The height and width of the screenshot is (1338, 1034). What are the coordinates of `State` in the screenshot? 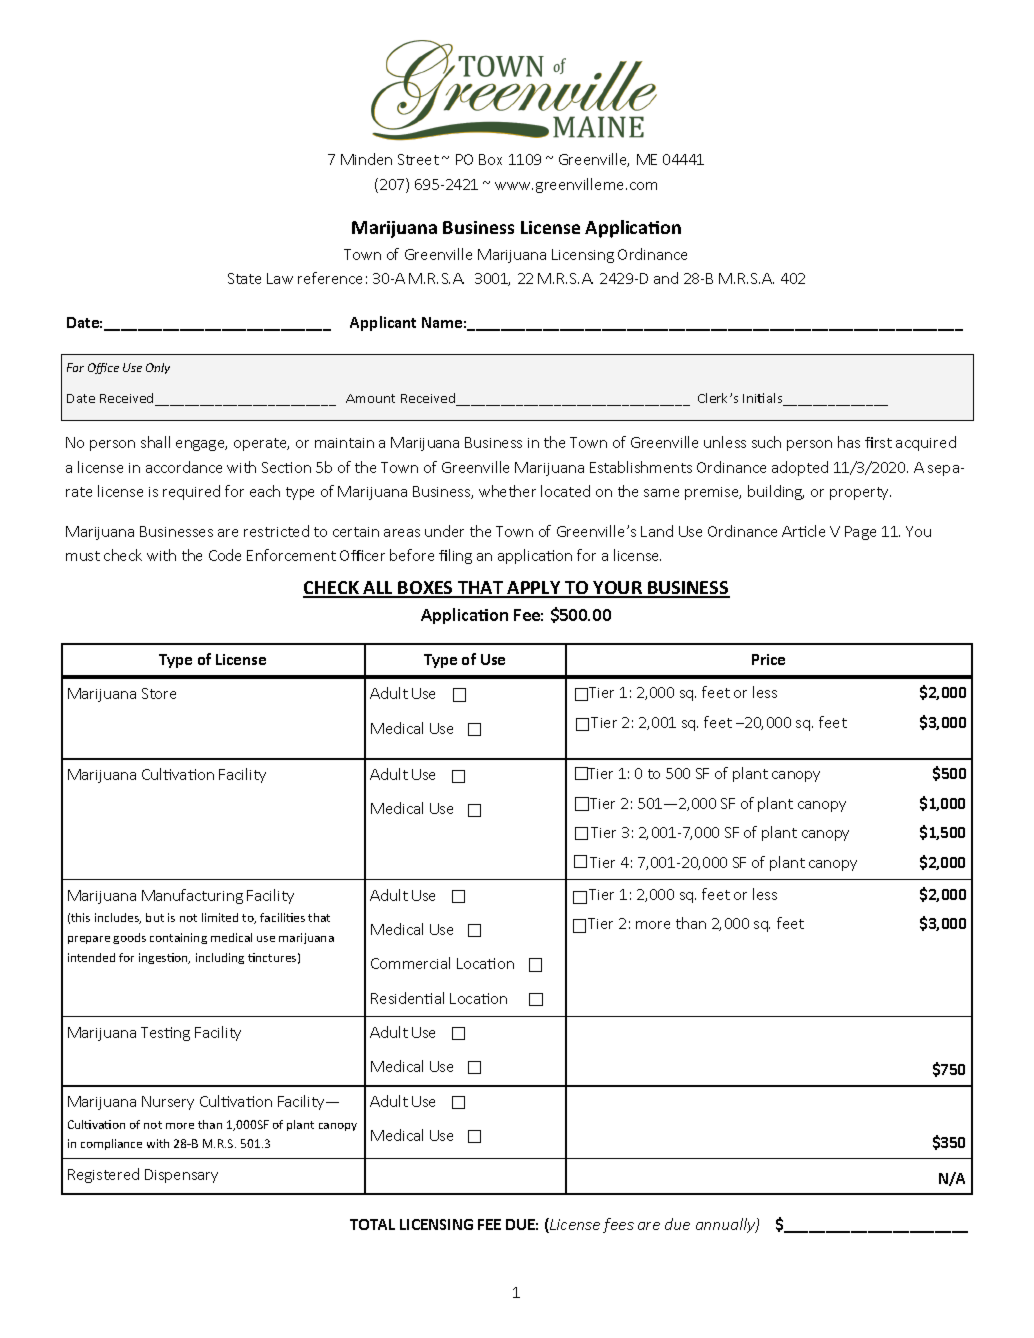 It's located at (244, 278).
